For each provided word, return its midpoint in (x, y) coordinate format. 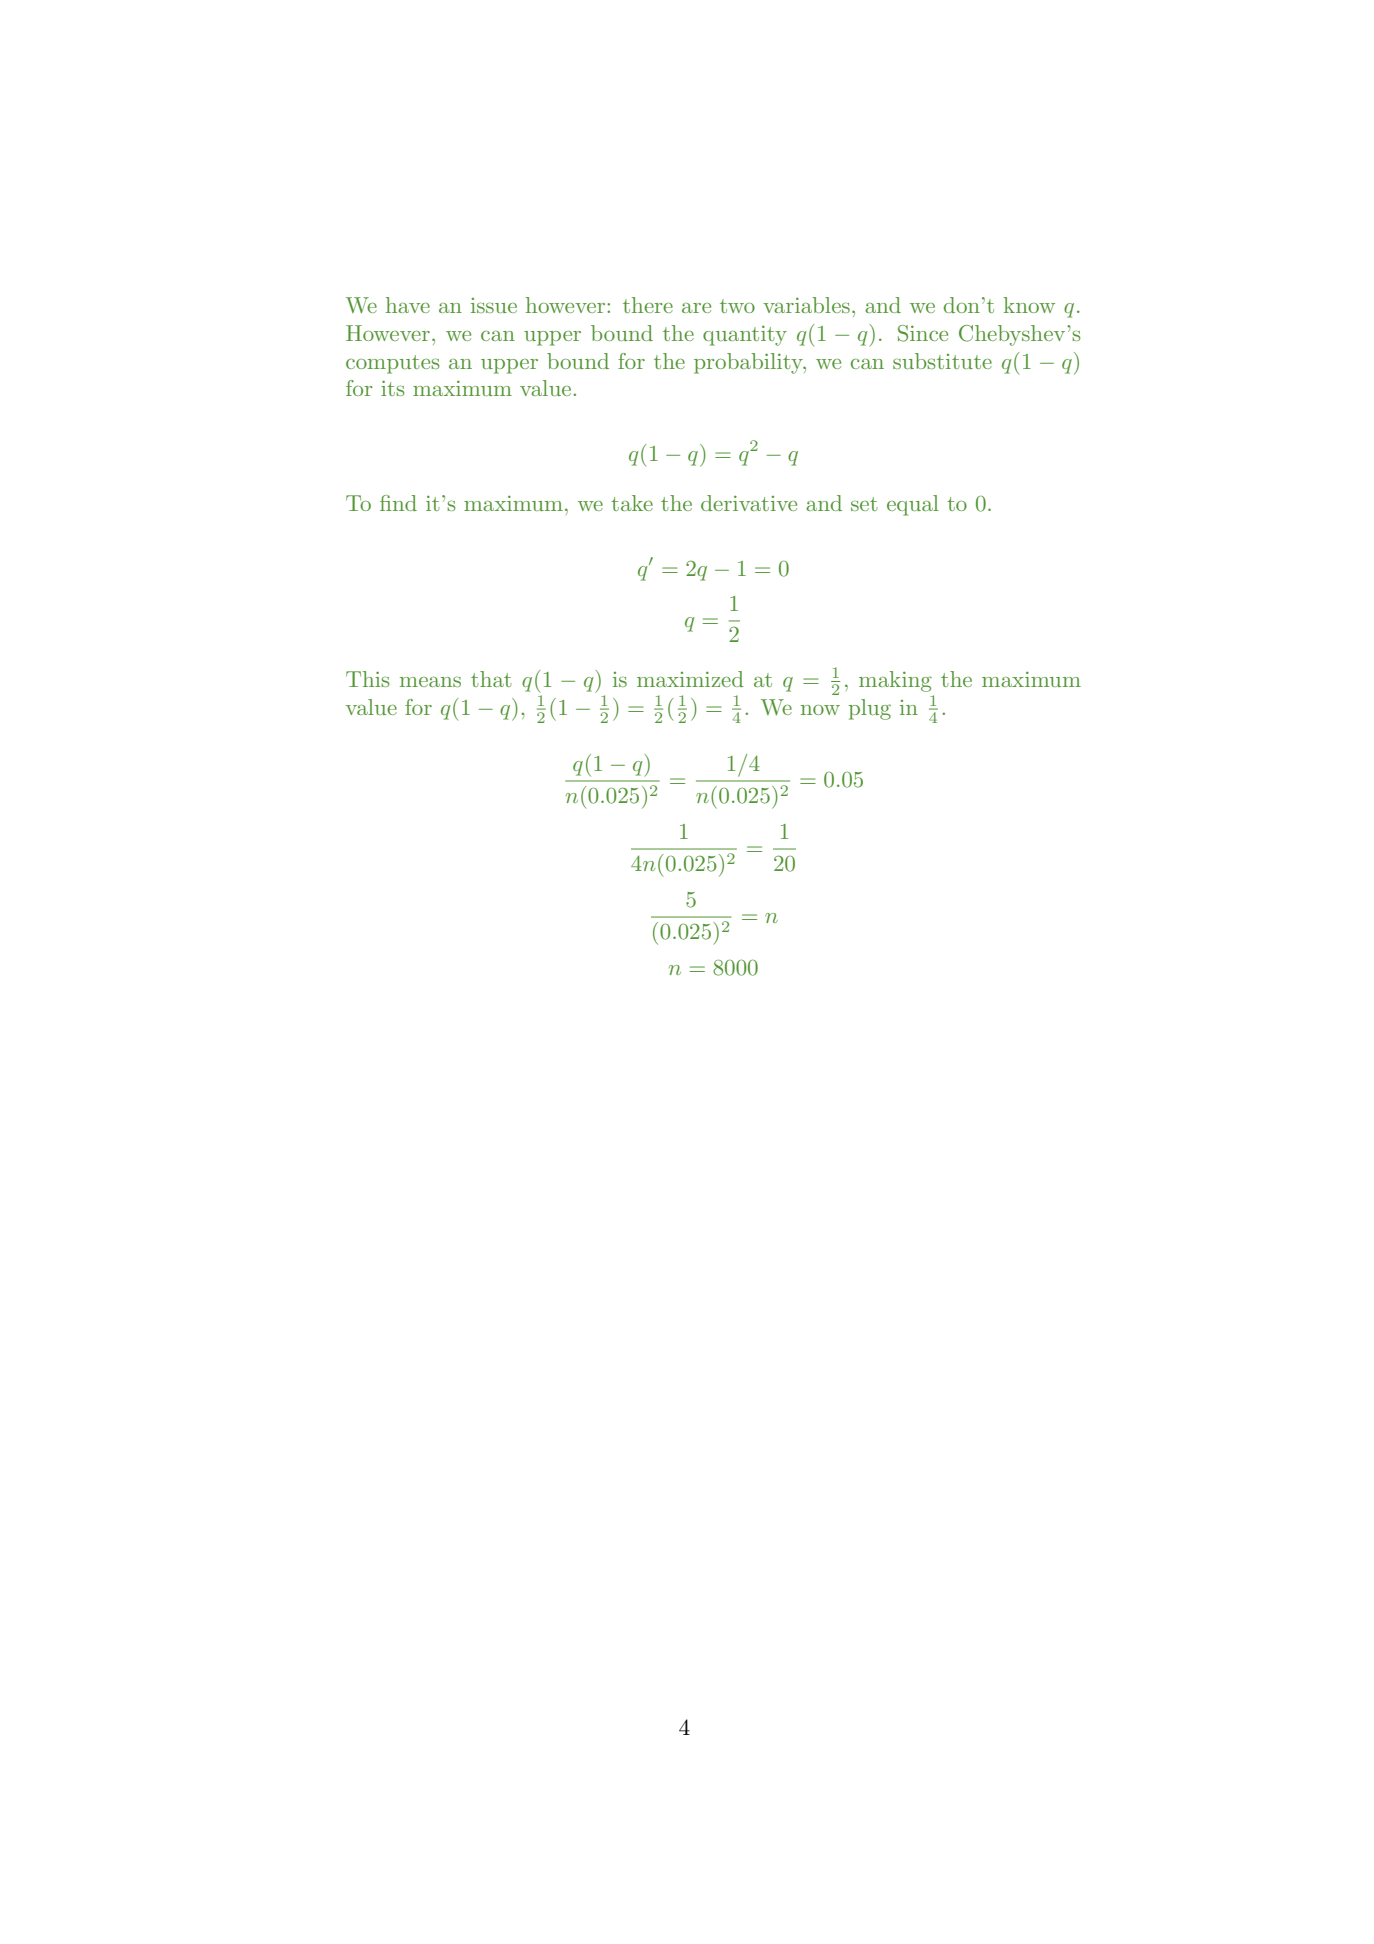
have (408, 305)
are (696, 308)
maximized (690, 679)
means (430, 681)
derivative (749, 503)
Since (923, 333)
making (895, 681)
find (398, 503)
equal (913, 505)
